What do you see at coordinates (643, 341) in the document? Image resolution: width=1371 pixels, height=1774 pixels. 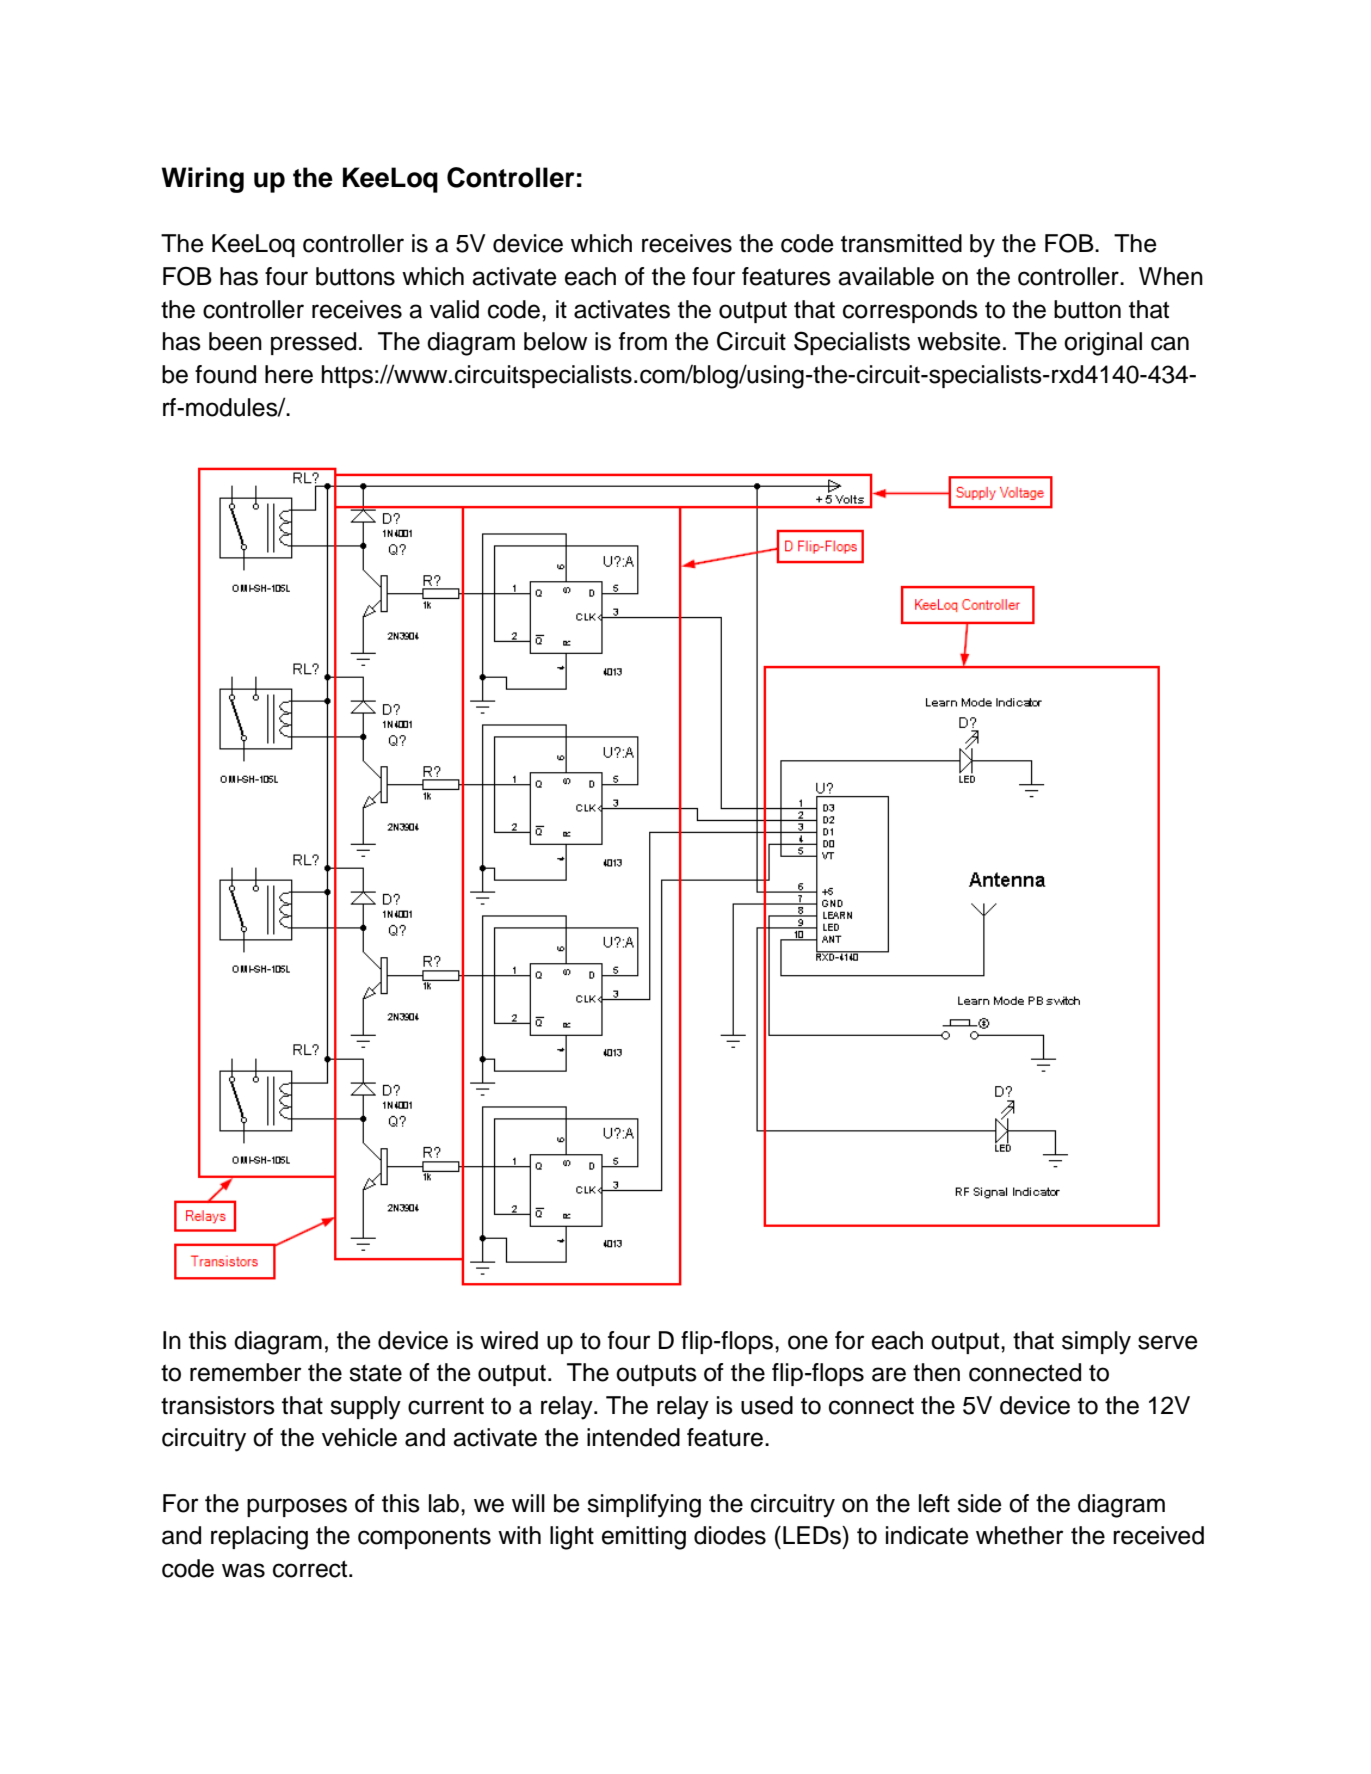 I see `from` at bounding box center [643, 341].
